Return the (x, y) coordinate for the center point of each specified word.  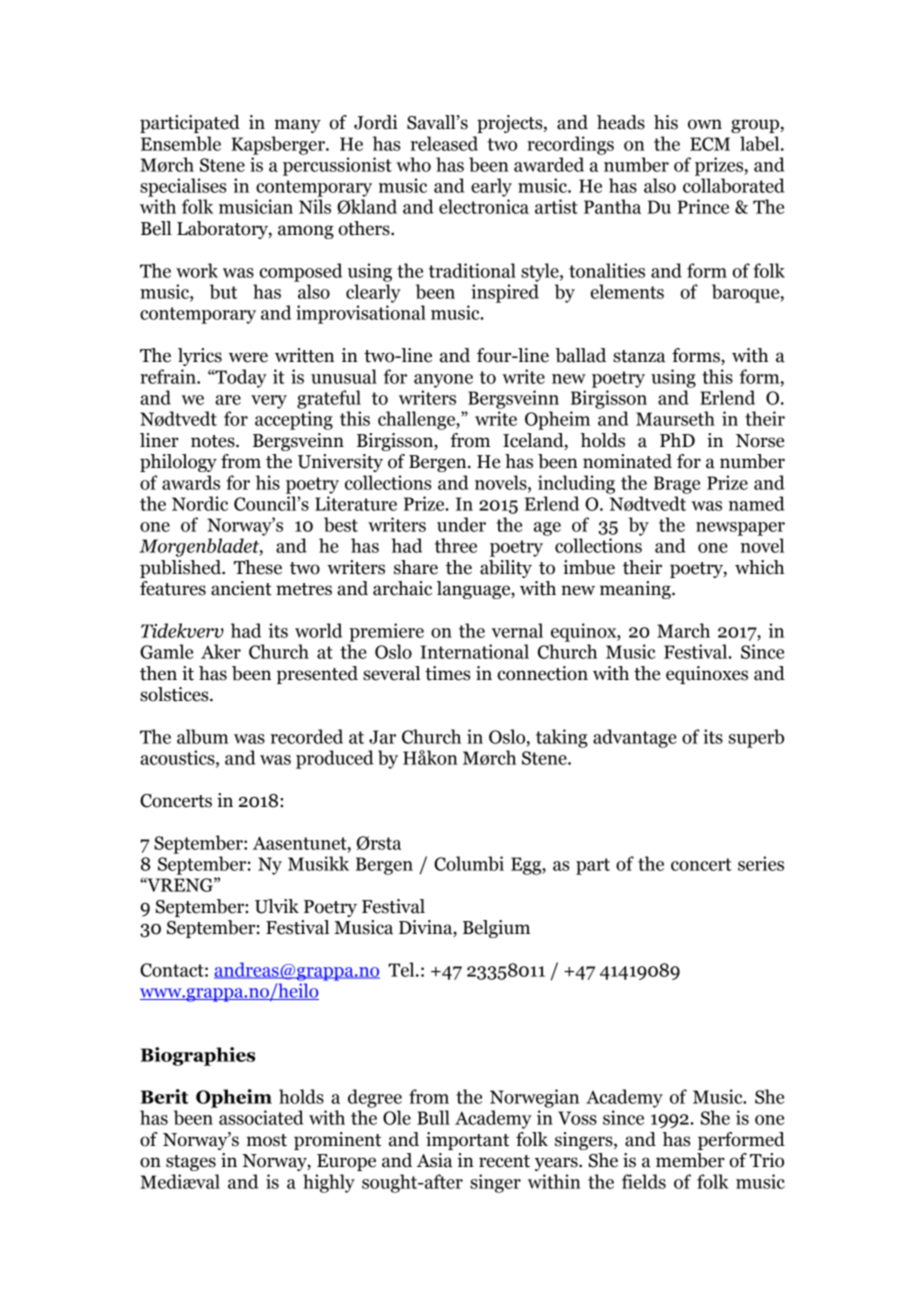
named (757, 503)
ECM (710, 144)
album (202, 736)
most (266, 1140)
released (444, 143)
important (467, 1141)
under (461, 524)
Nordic (200, 503)
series (761, 863)
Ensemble (181, 143)
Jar (382, 737)
